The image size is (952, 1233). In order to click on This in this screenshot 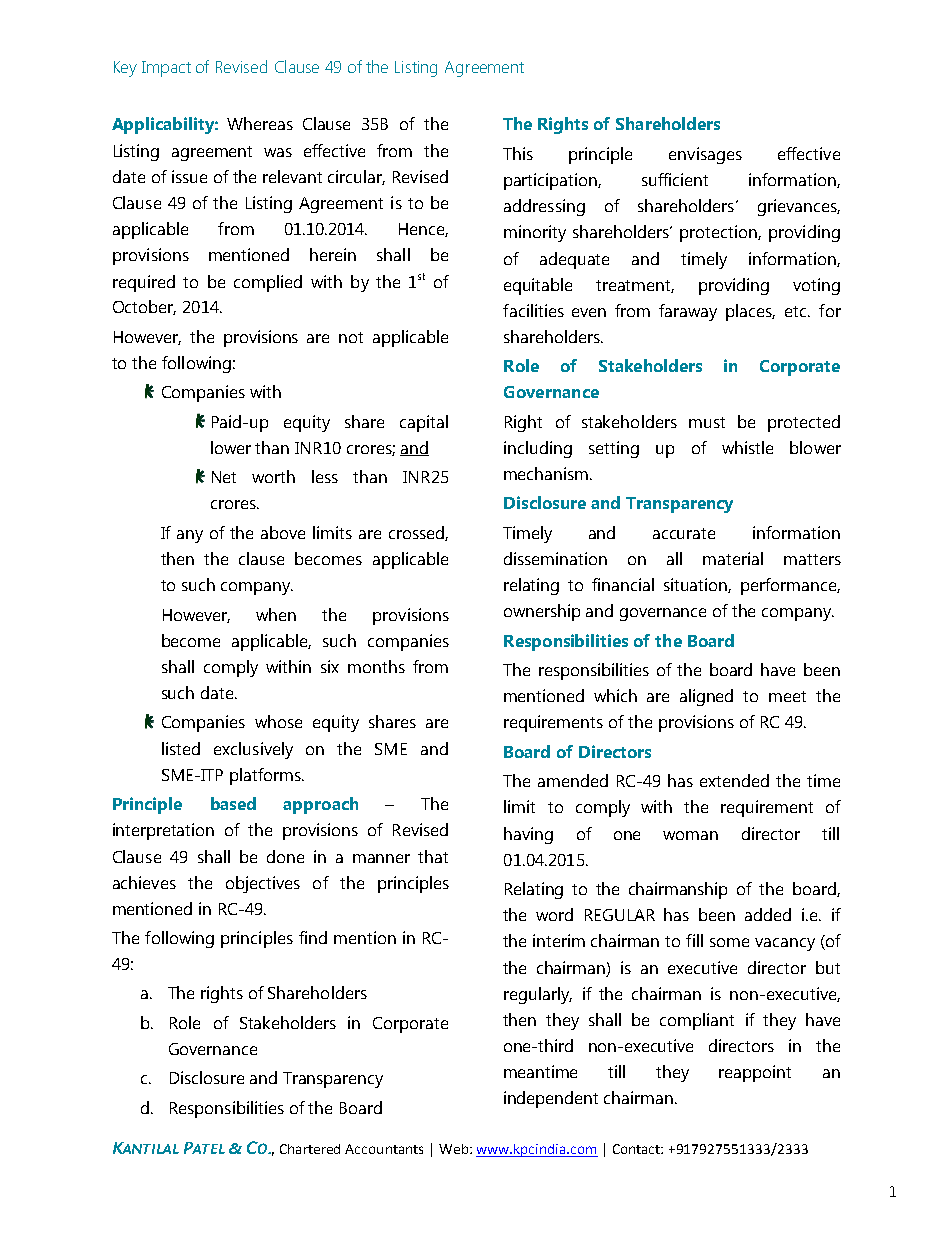, I will do `click(518, 153)`.
